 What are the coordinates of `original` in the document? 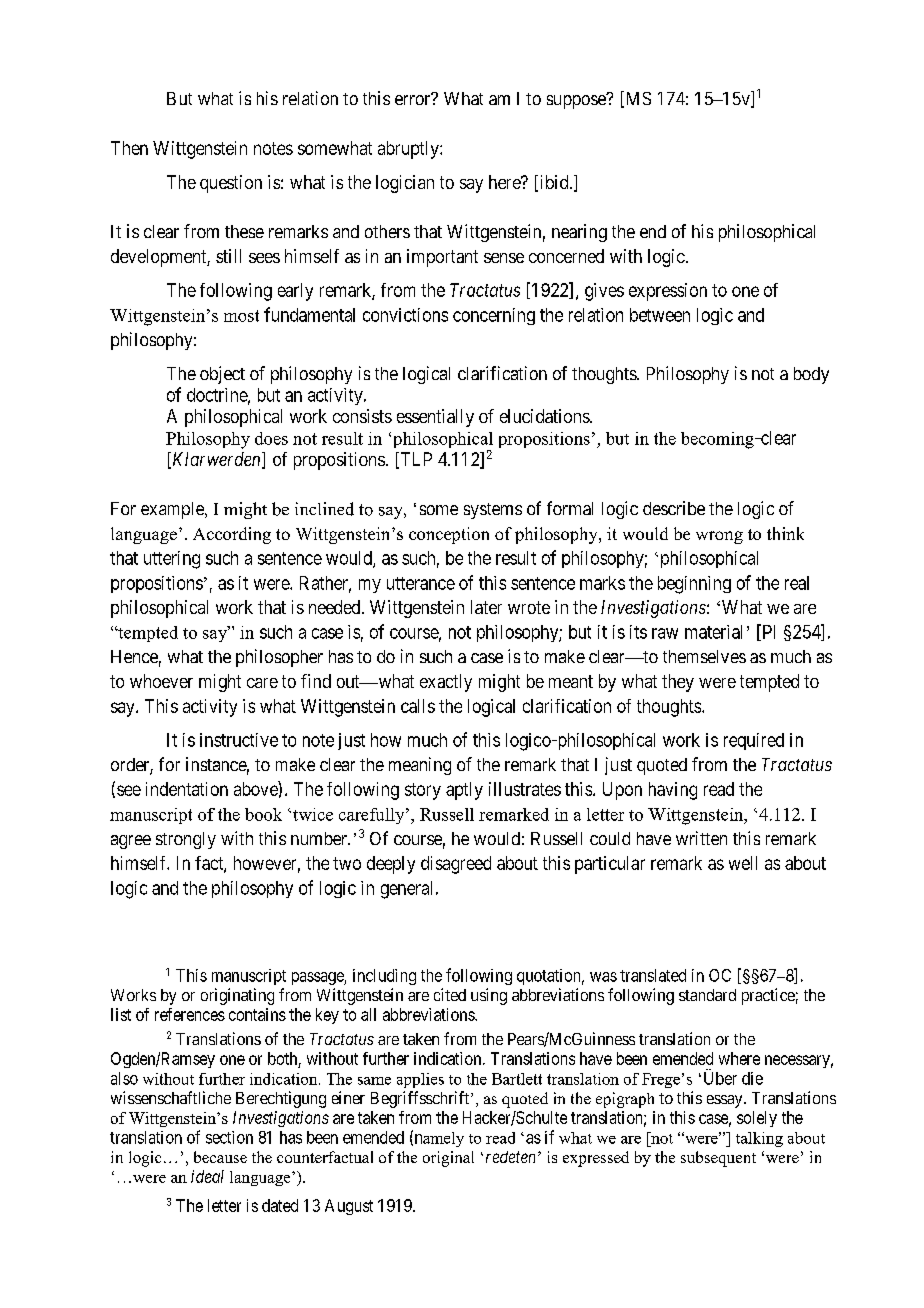 It's located at (448, 1159).
